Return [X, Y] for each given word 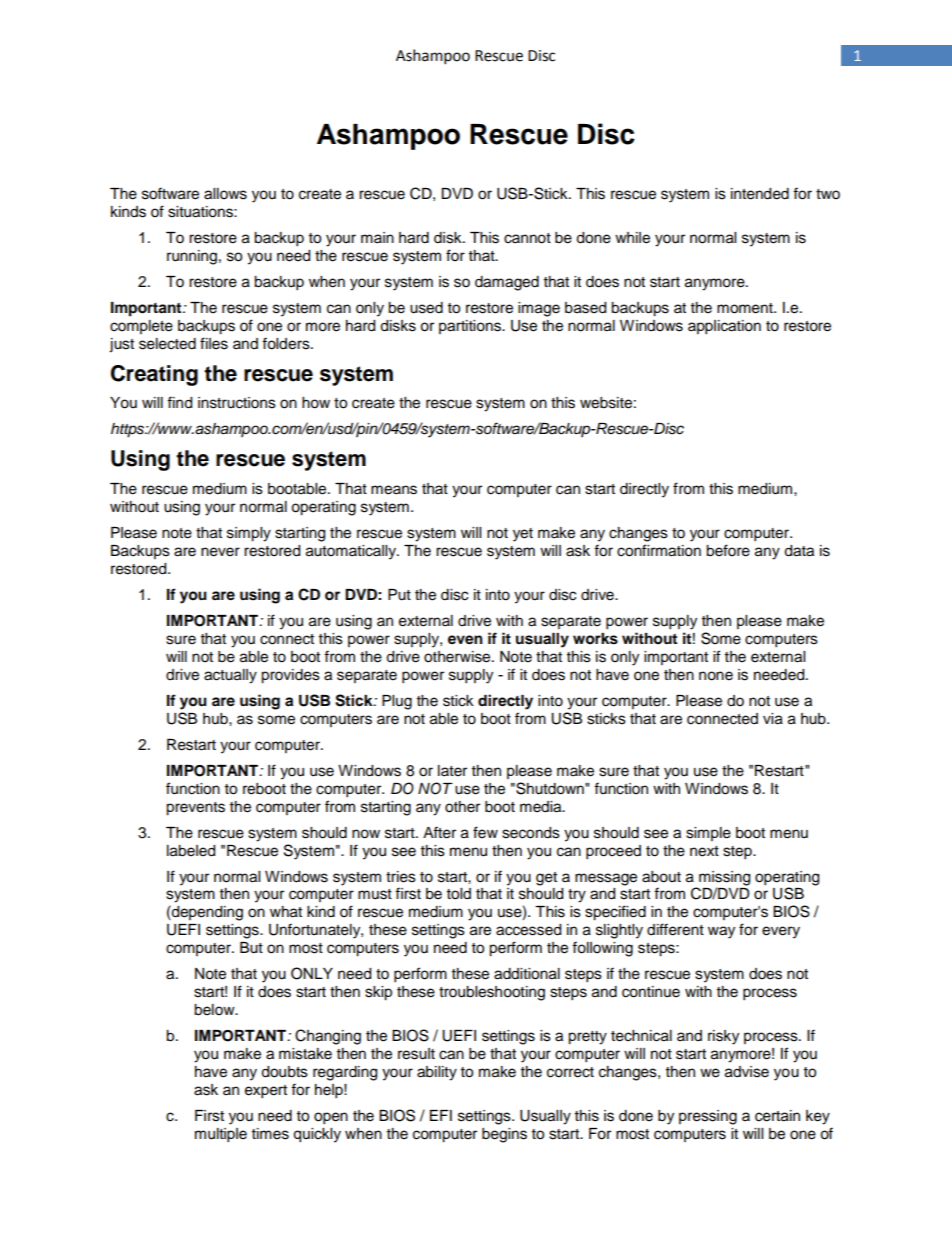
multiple [221, 1135]
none [716, 676]
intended [760, 194]
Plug [397, 702]
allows [225, 194]
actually [230, 676]
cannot [527, 238]
